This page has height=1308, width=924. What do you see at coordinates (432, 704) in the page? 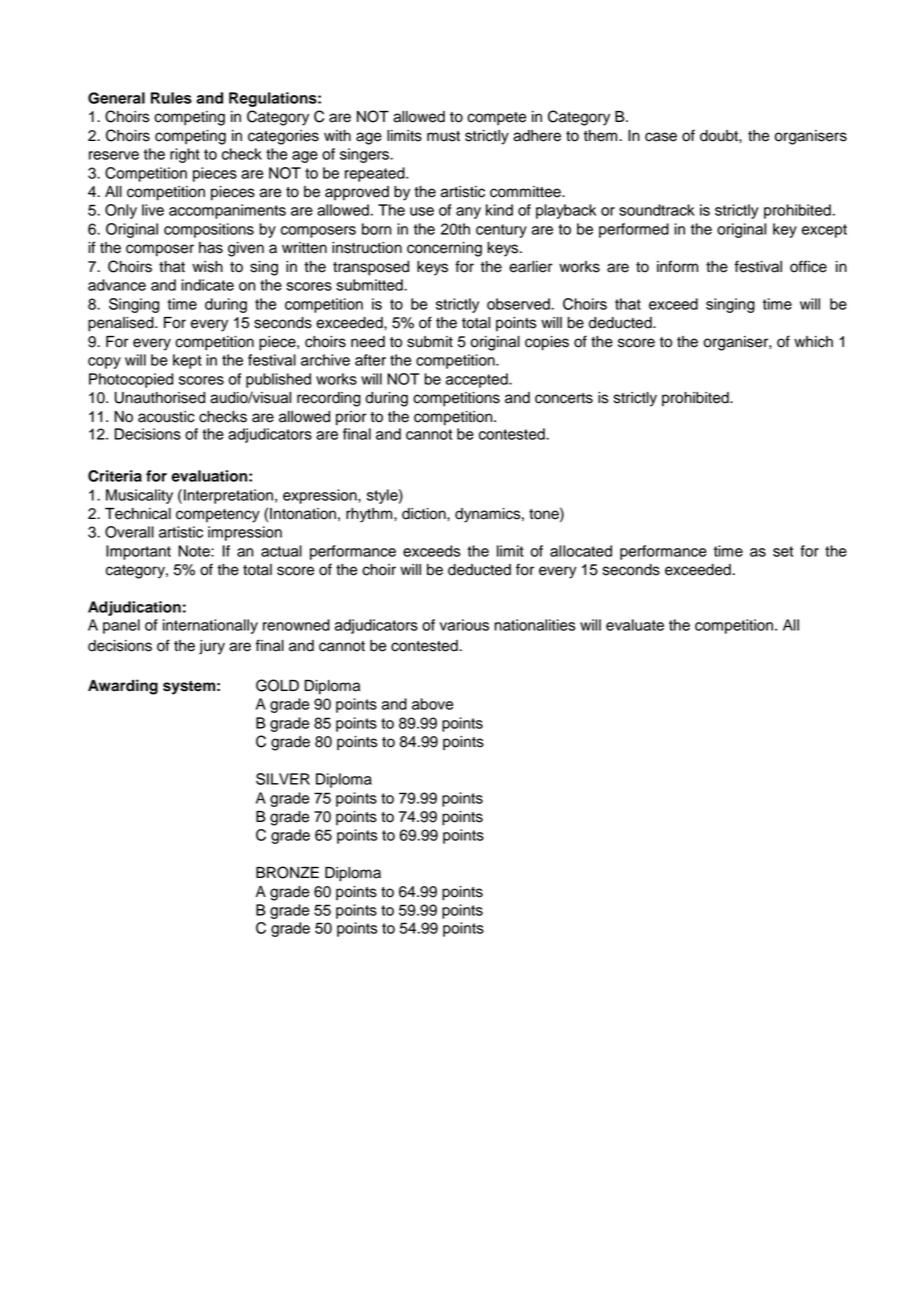
I see `above` at bounding box center [432, 704].
